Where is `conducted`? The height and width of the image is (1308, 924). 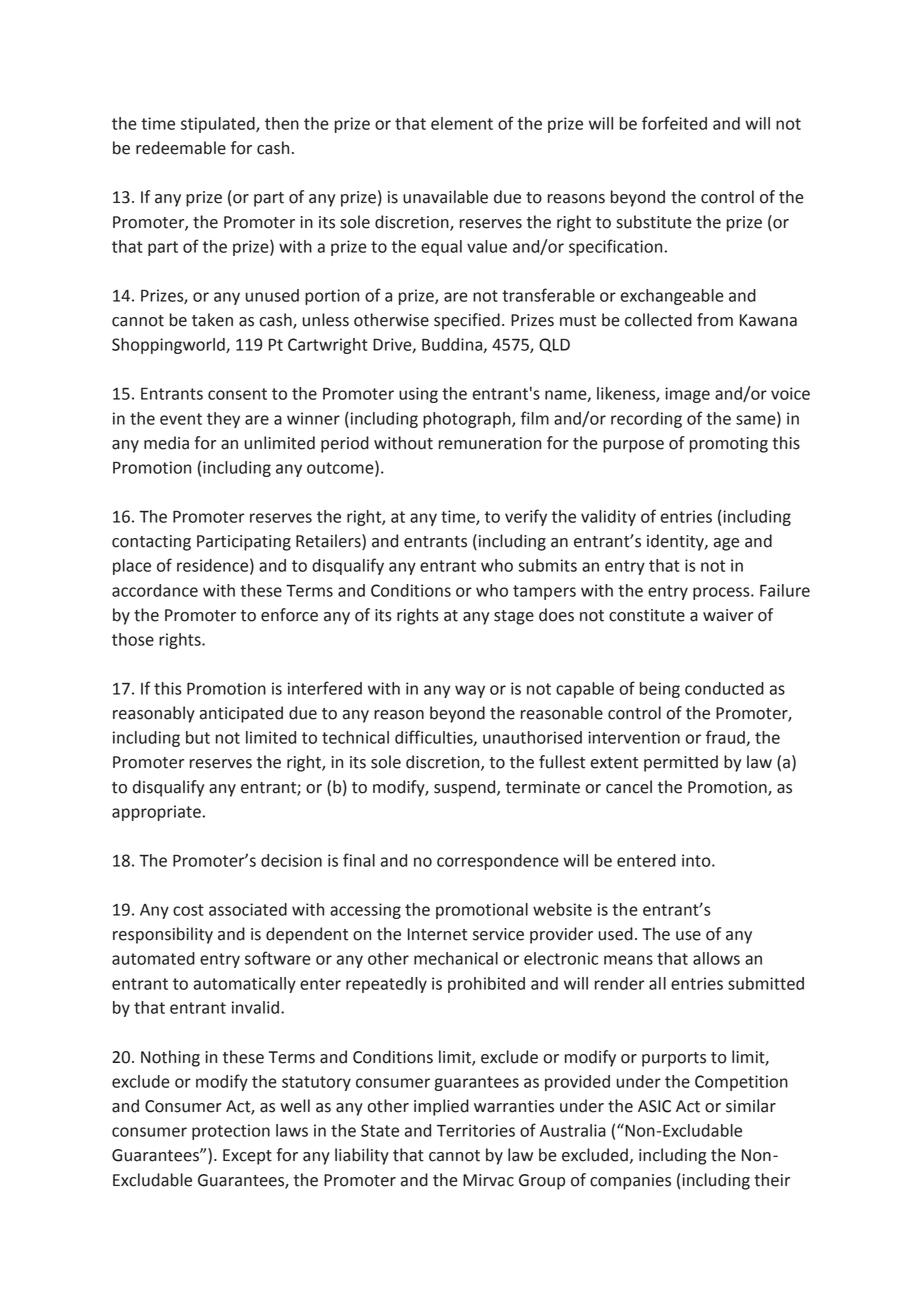 conducted is located at coordinates (724, 688).
